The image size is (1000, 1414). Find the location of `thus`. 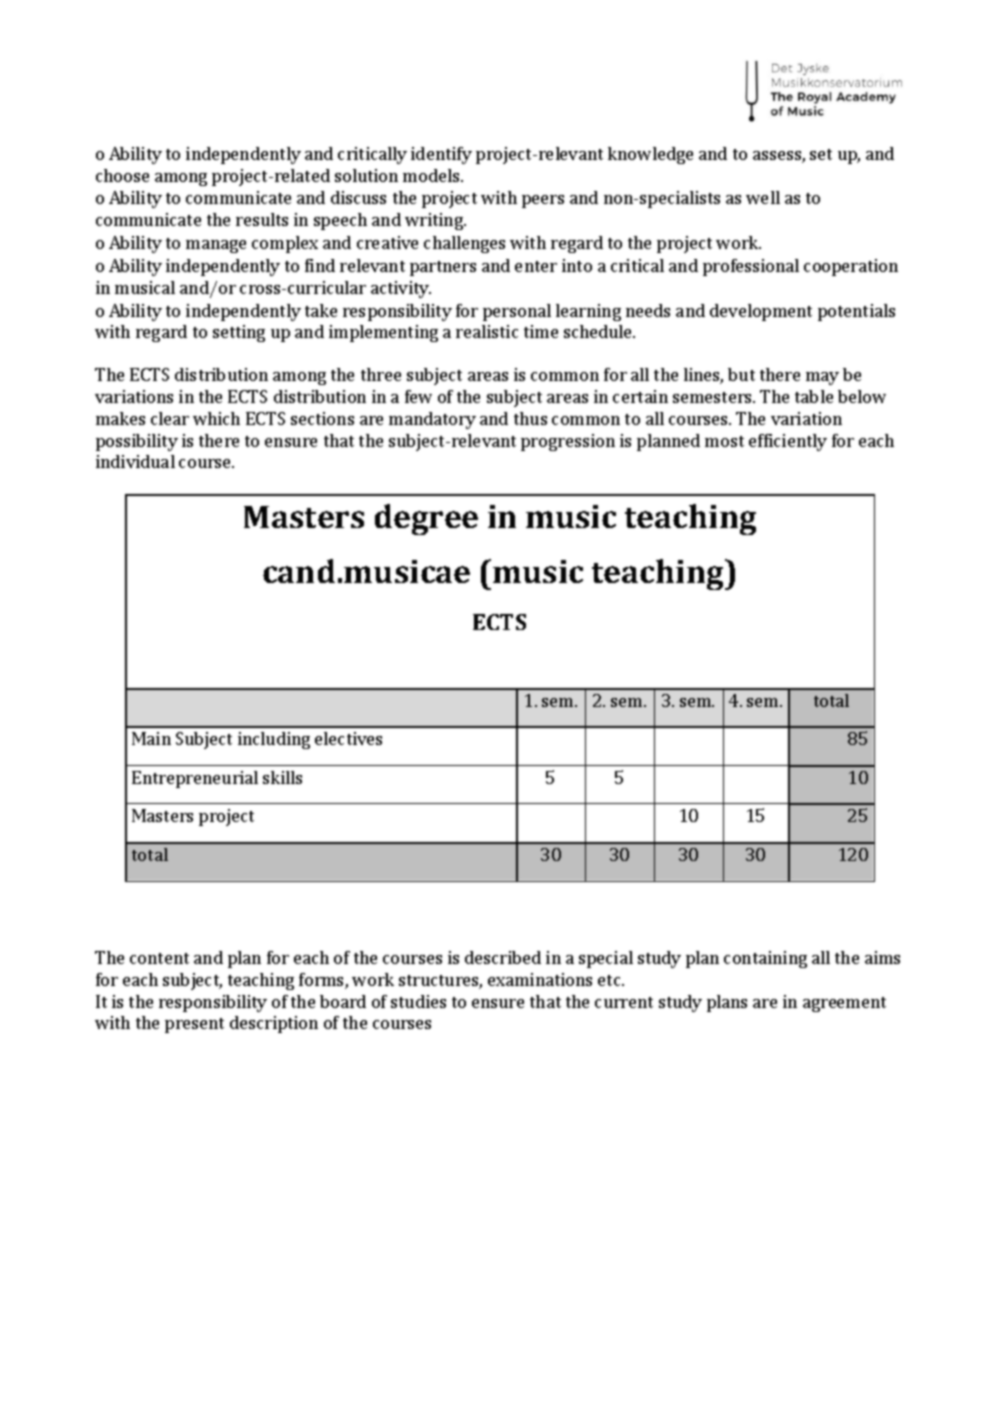

thus is located at coordinates (530, 418).
